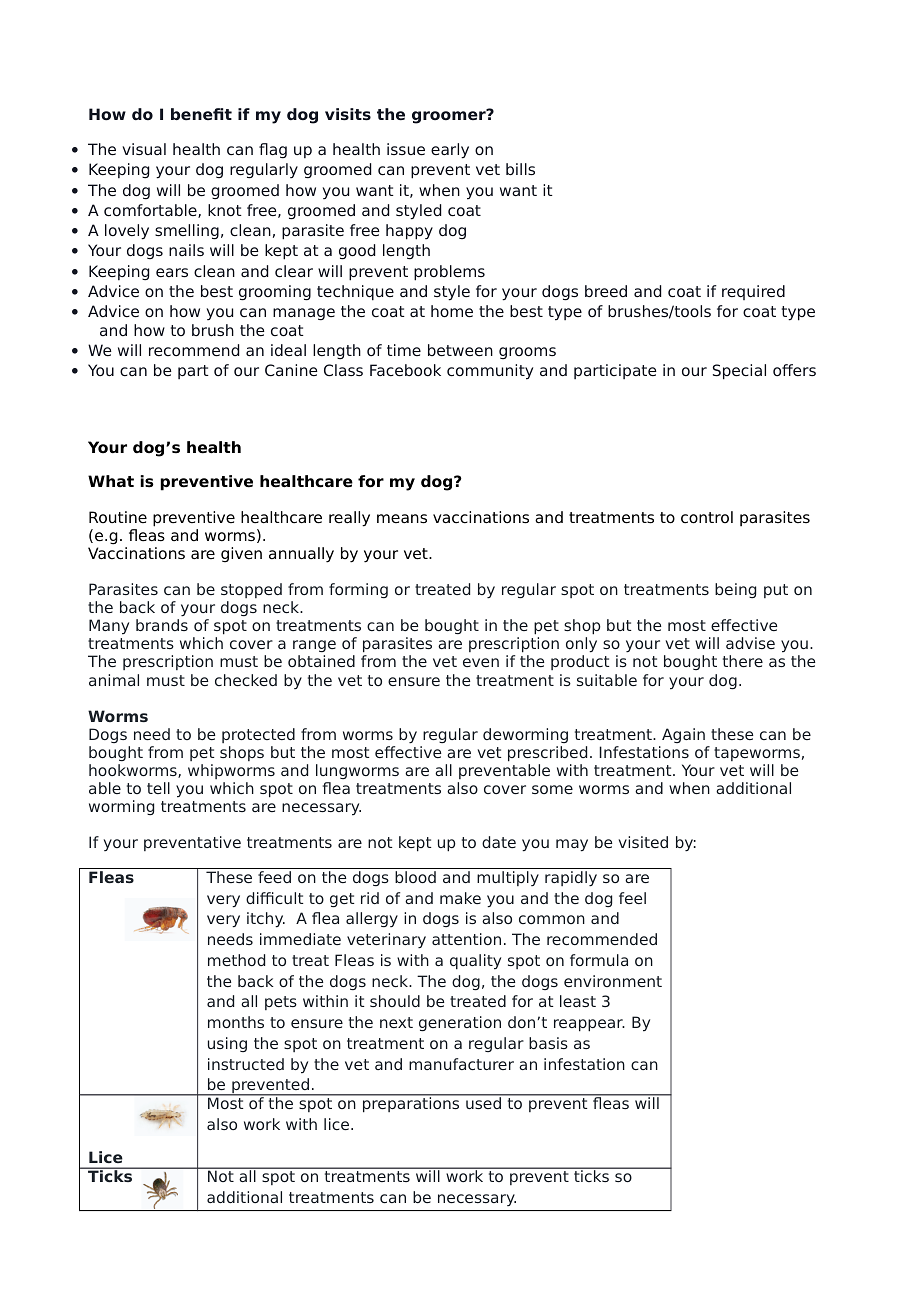 The width and height of the screenshot is (924, 1308). Describe the element at coordinates (158, 788) in the screenshot. I see `tell` at that location.
